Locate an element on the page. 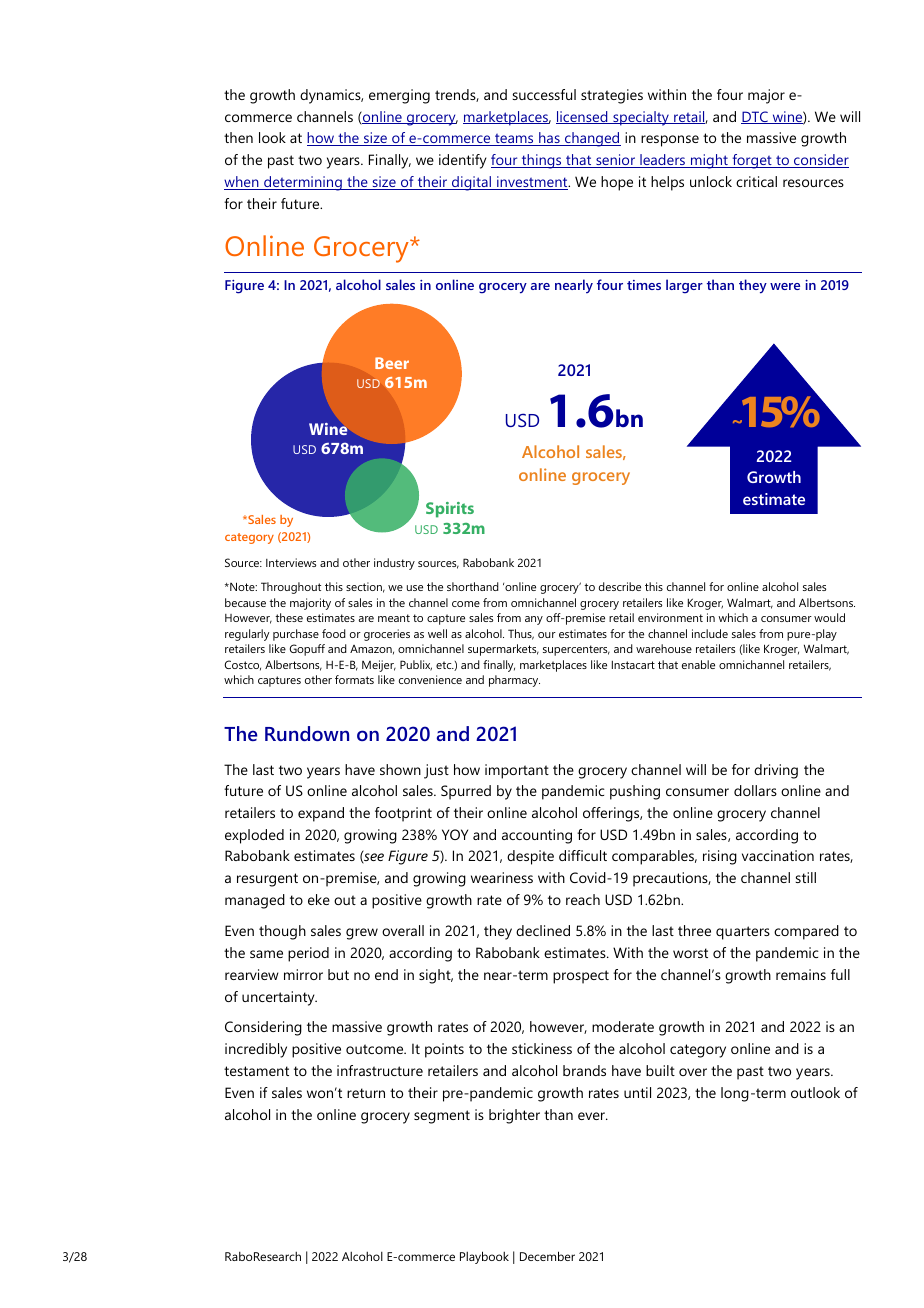 This page has height=1308, width=924. pharmacy is located at coordinates (514, 681).
